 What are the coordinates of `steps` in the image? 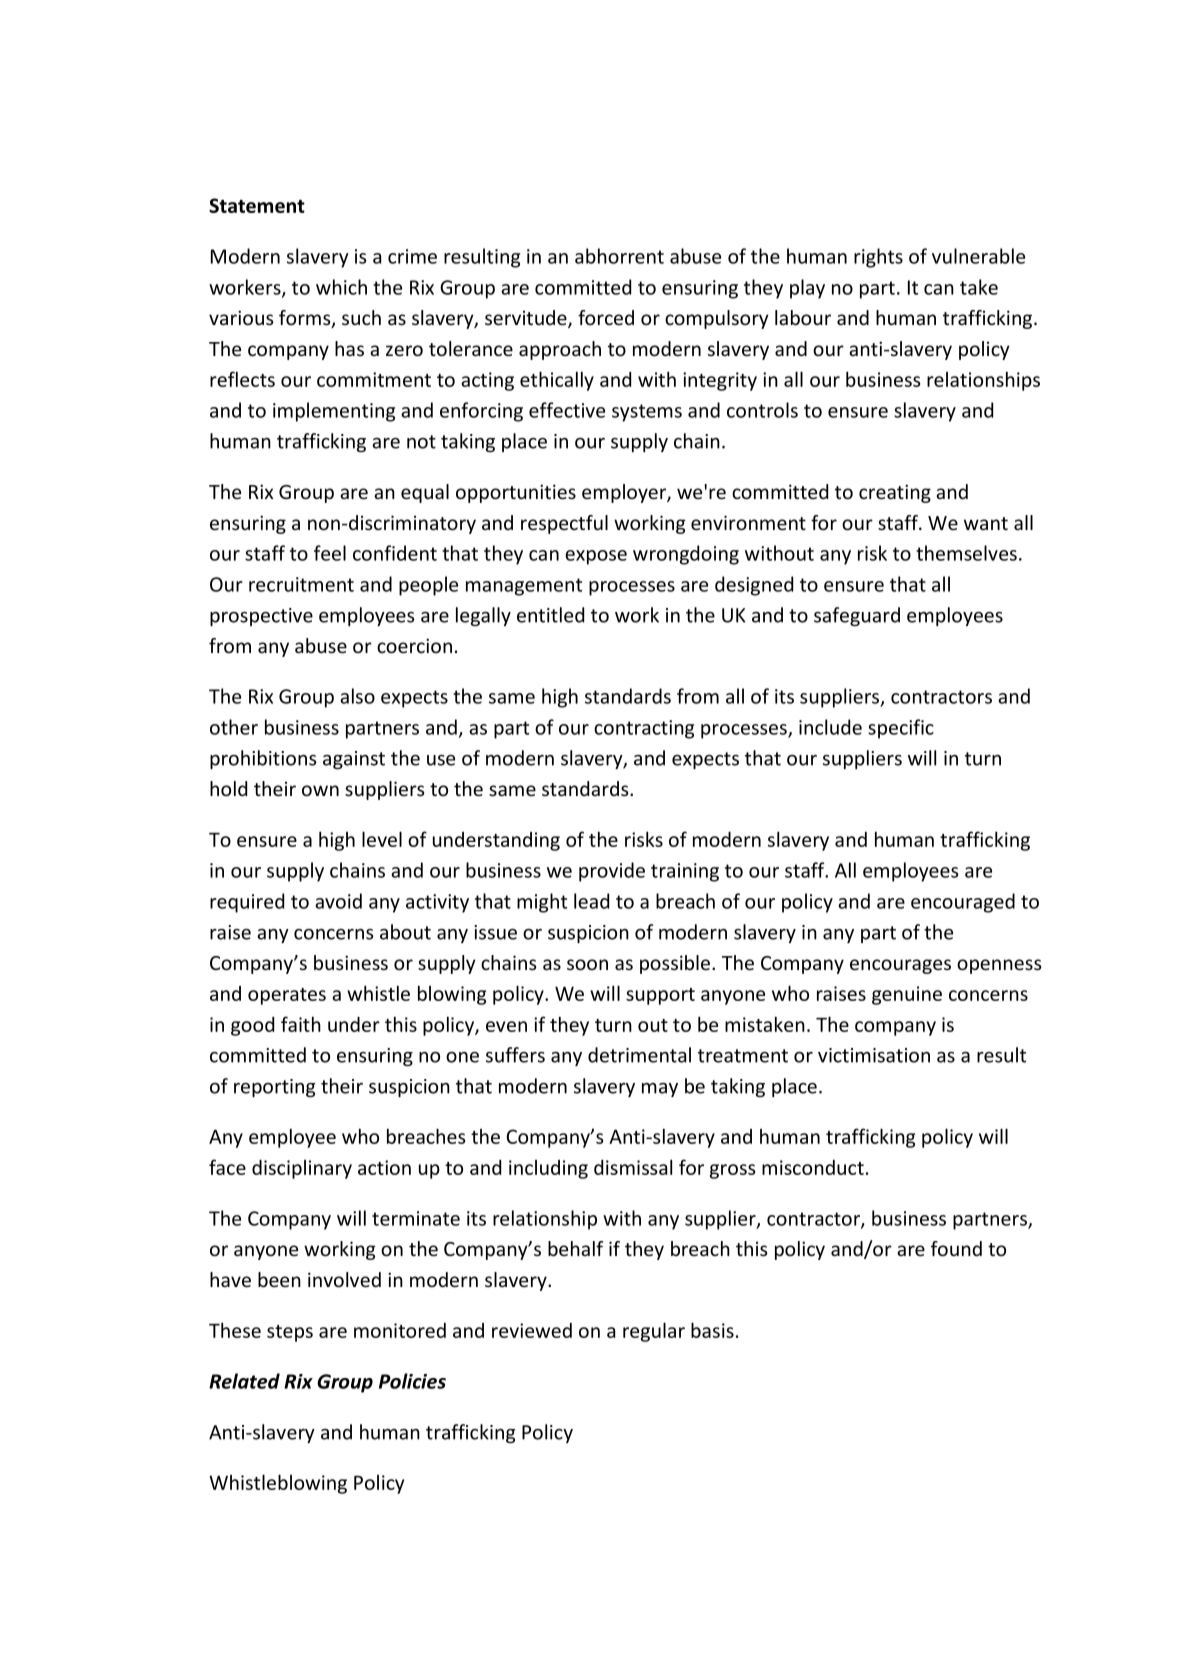 It's located at (290, 1333).
